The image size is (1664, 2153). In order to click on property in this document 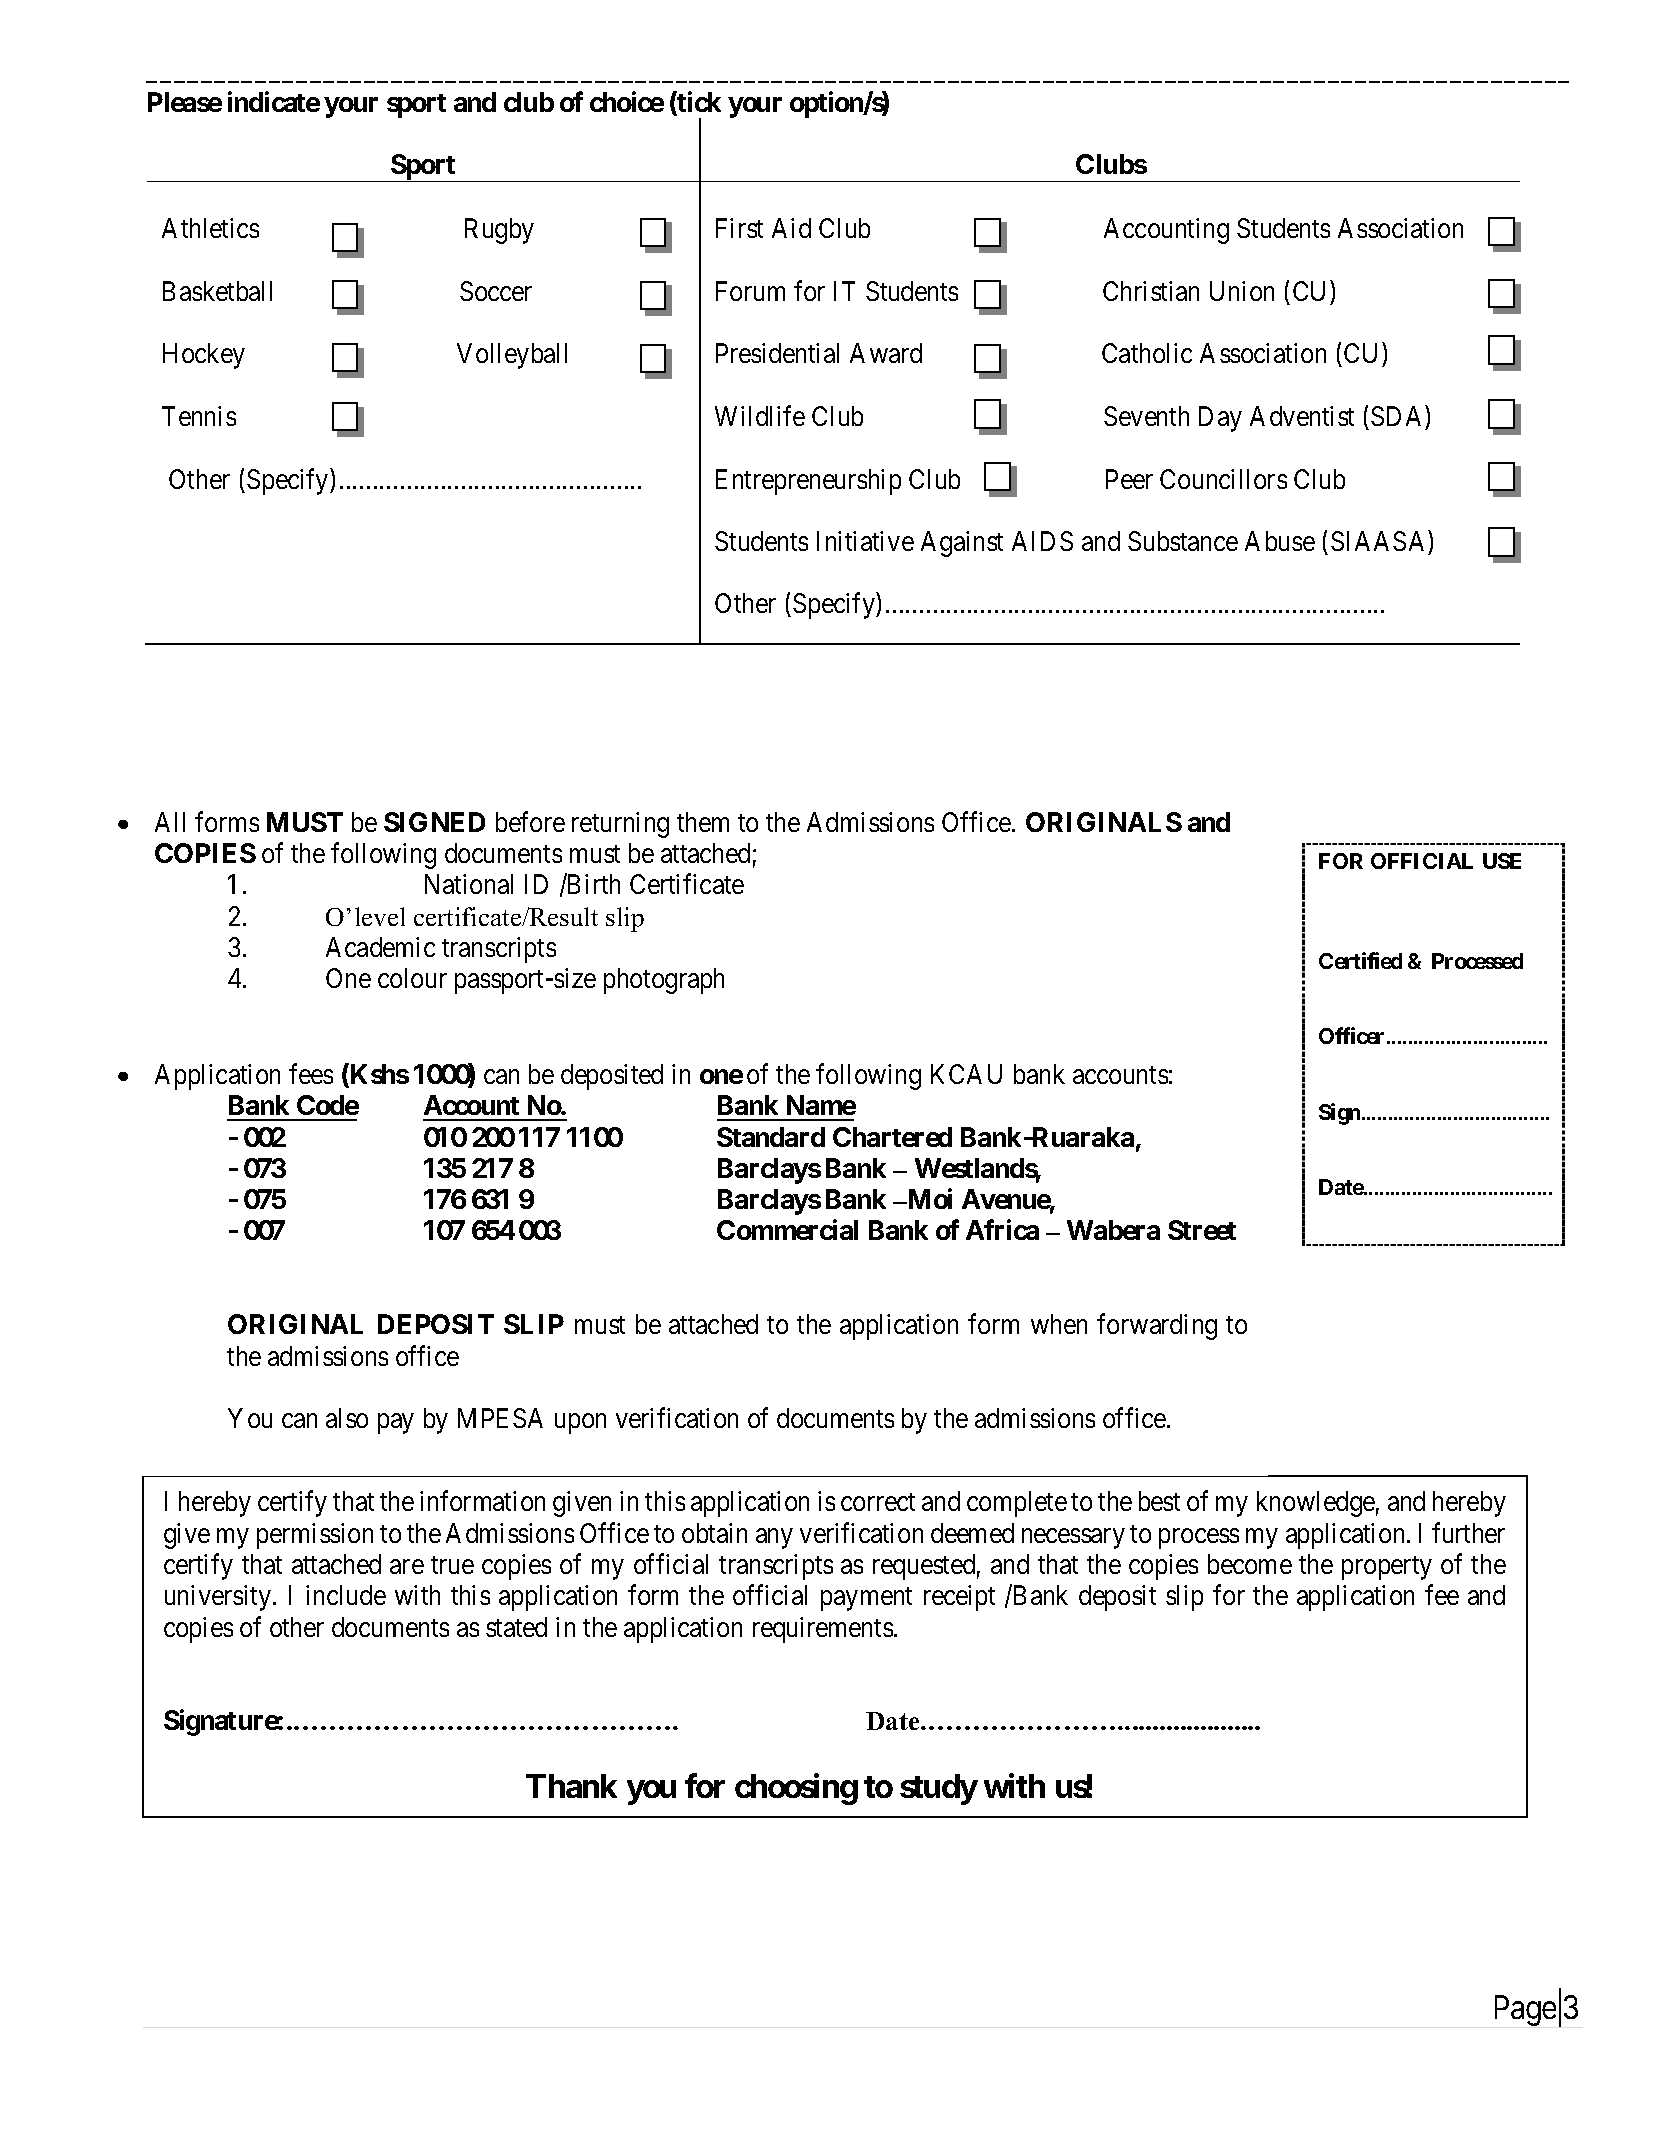, I will do `click(1387, 1568)`.
